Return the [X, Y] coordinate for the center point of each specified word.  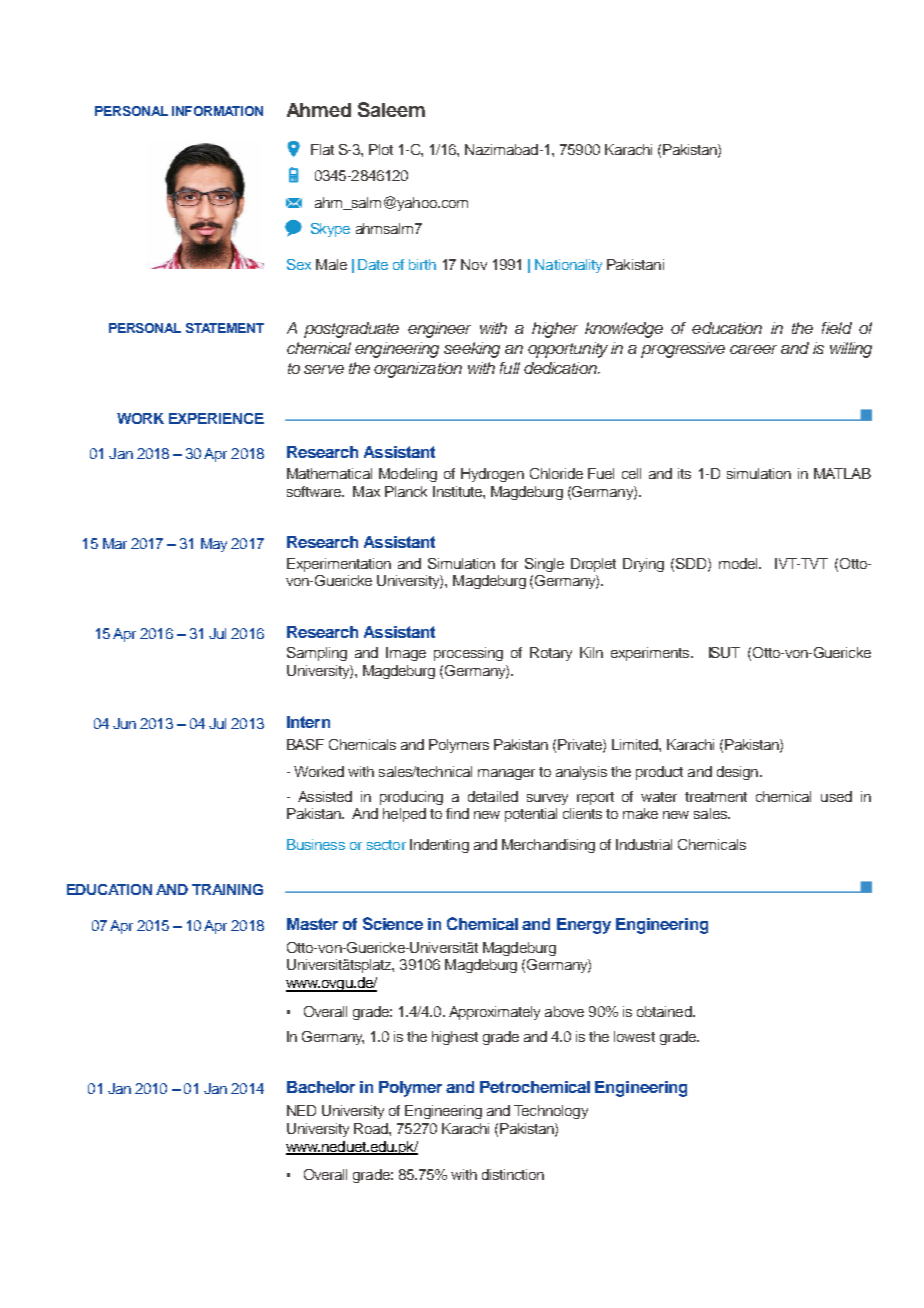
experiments [651, 654]
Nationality [568, 266]
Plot [381, 149]
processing [468, 654]
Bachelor [321, 1087]
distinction [513, 1174]
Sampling [317, 654]
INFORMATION [217, 111]
